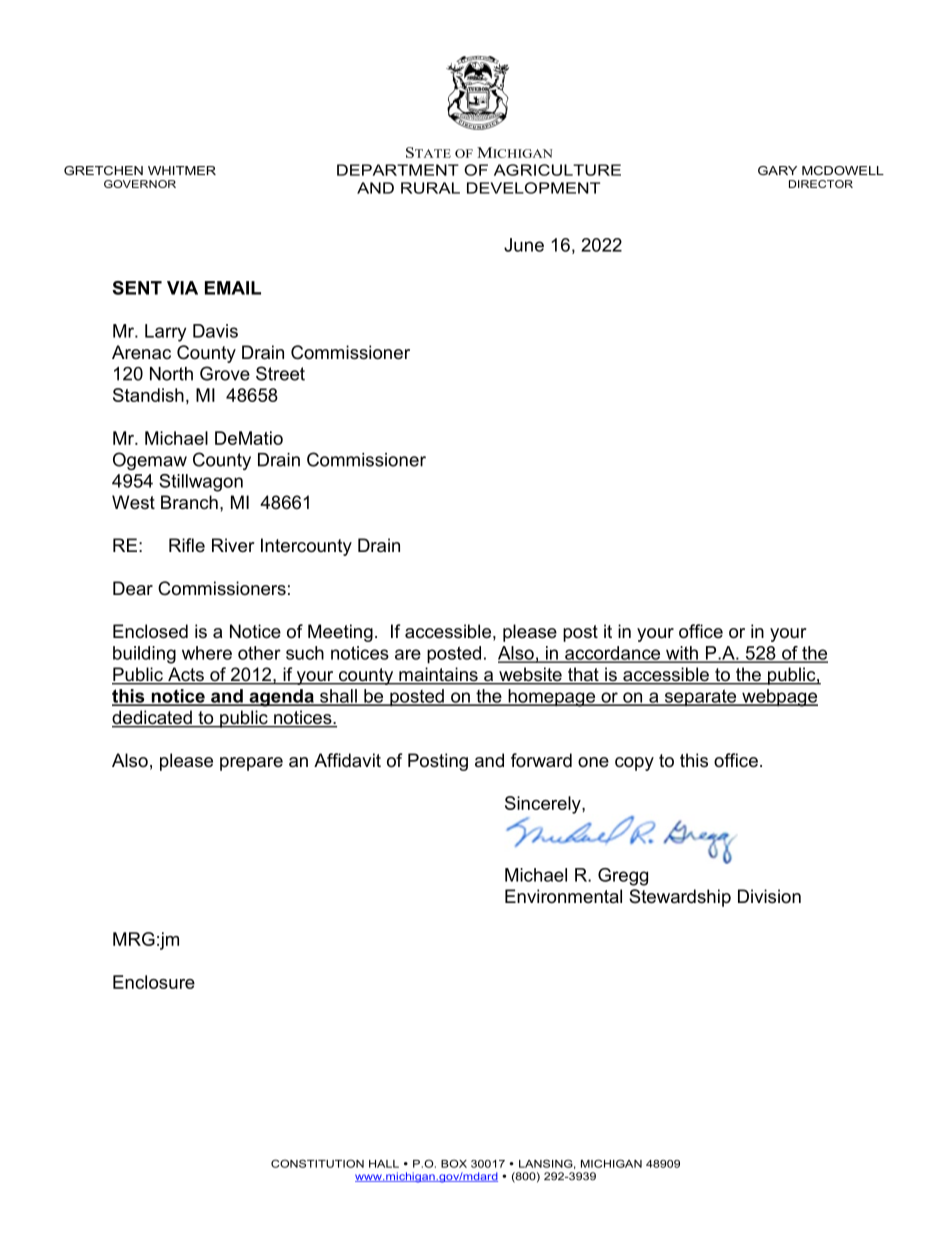  I want to click on June, so click(524, 245).
